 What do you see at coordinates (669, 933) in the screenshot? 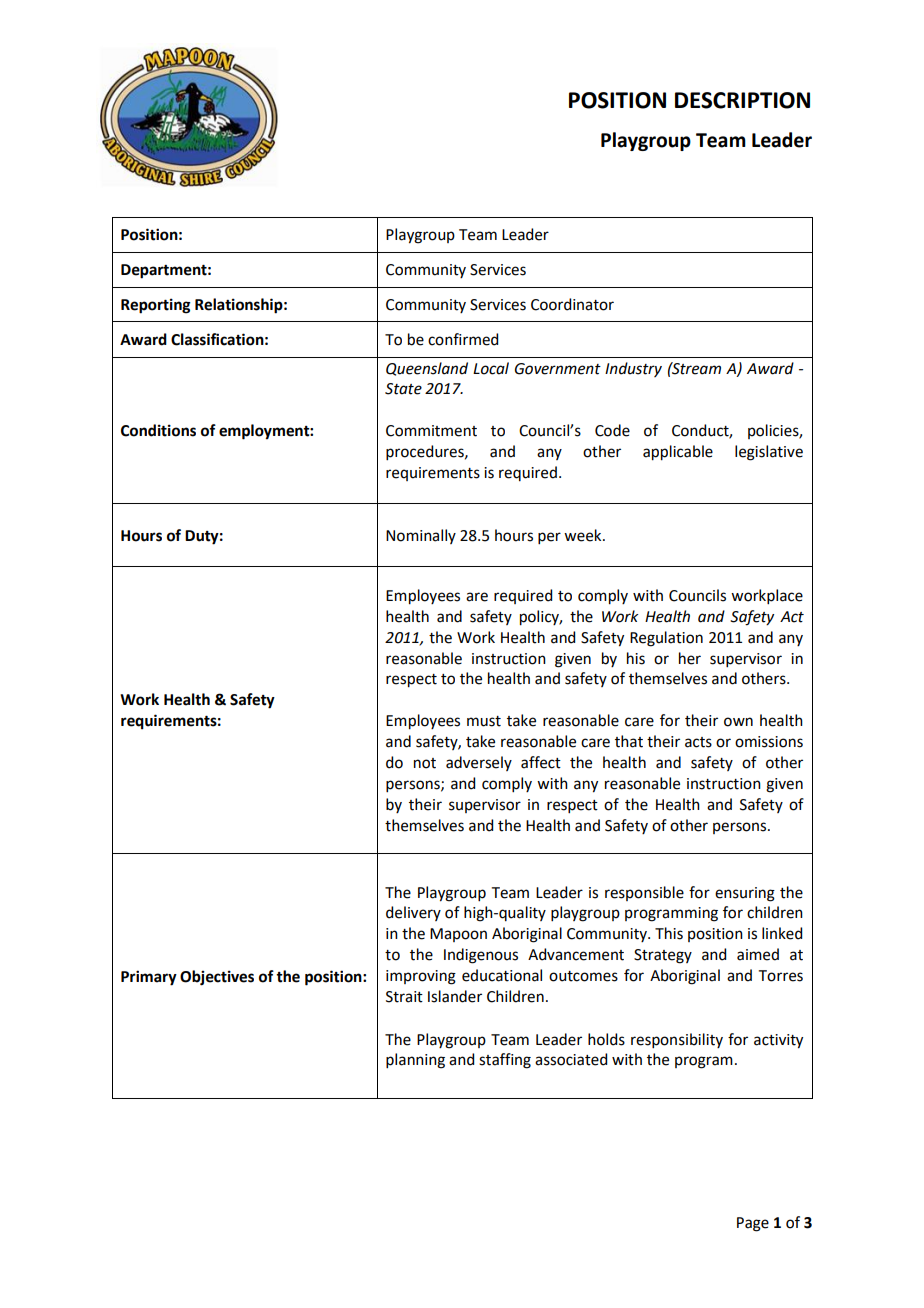
I see `This` at bounding box center [669, 933].
